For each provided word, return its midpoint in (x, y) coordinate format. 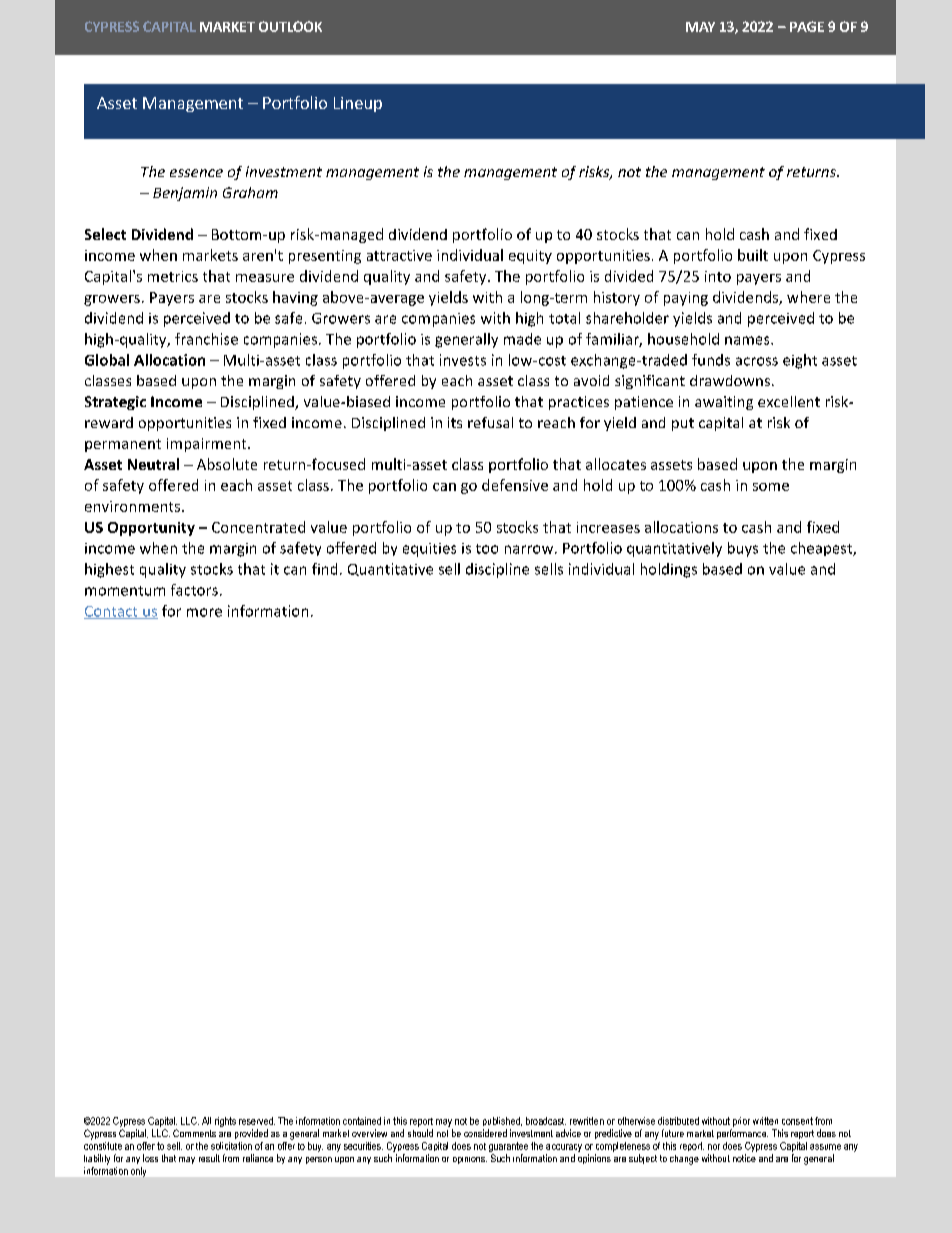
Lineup (358, 104)
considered (485, 1133)
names (748, 340)
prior (741, 1122)
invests (463, 360)
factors (194, 590)
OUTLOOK (290, 26)
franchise (206, 339)
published (502, 1121)
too (487, 549)
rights (225, 1122)
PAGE (807, 26)
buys (743, 549)
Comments (194, 1133)
